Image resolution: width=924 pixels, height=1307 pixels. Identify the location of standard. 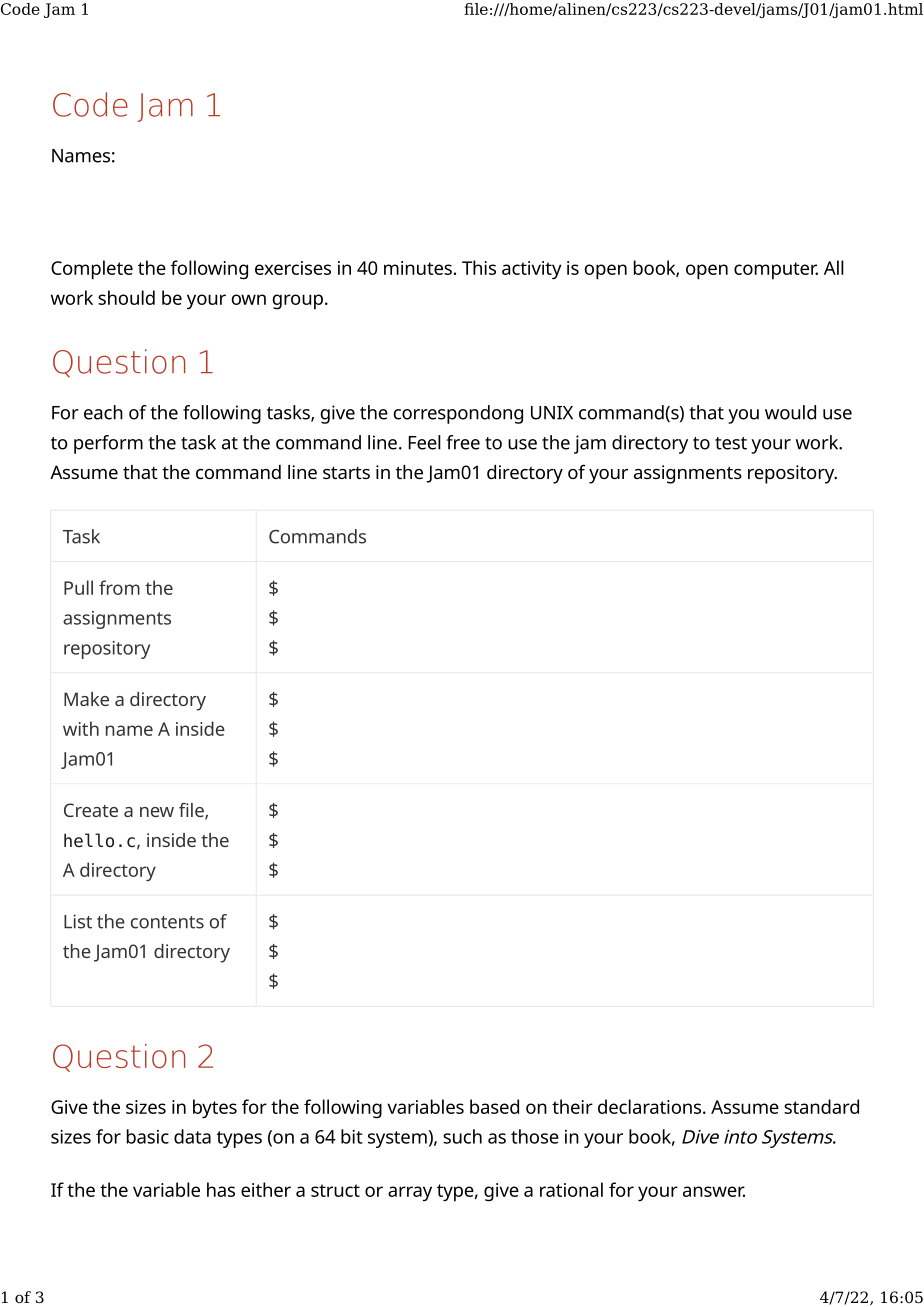
(821, 1106).
